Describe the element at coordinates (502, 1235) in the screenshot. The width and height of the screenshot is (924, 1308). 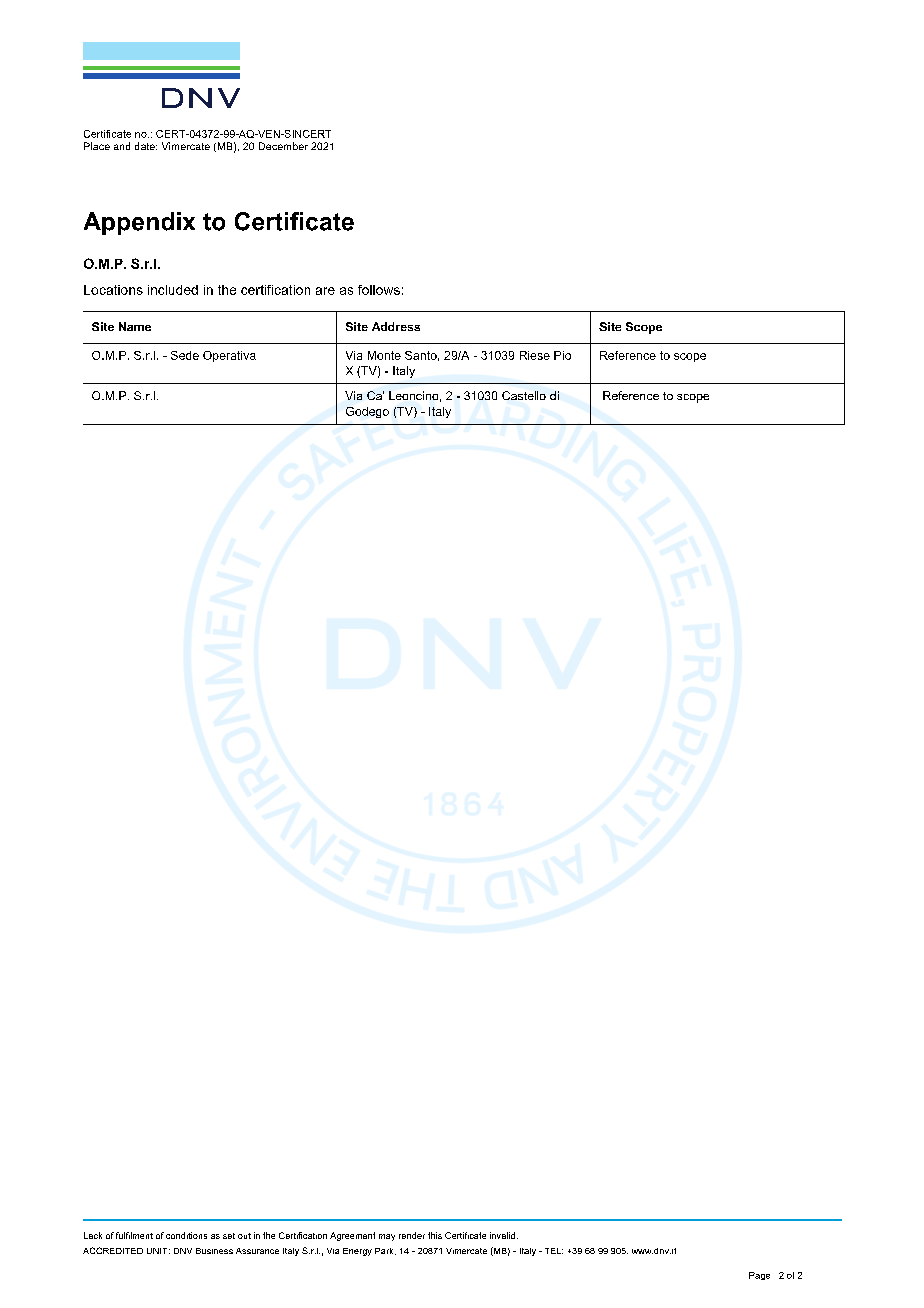
I see `invalid` at that location.
